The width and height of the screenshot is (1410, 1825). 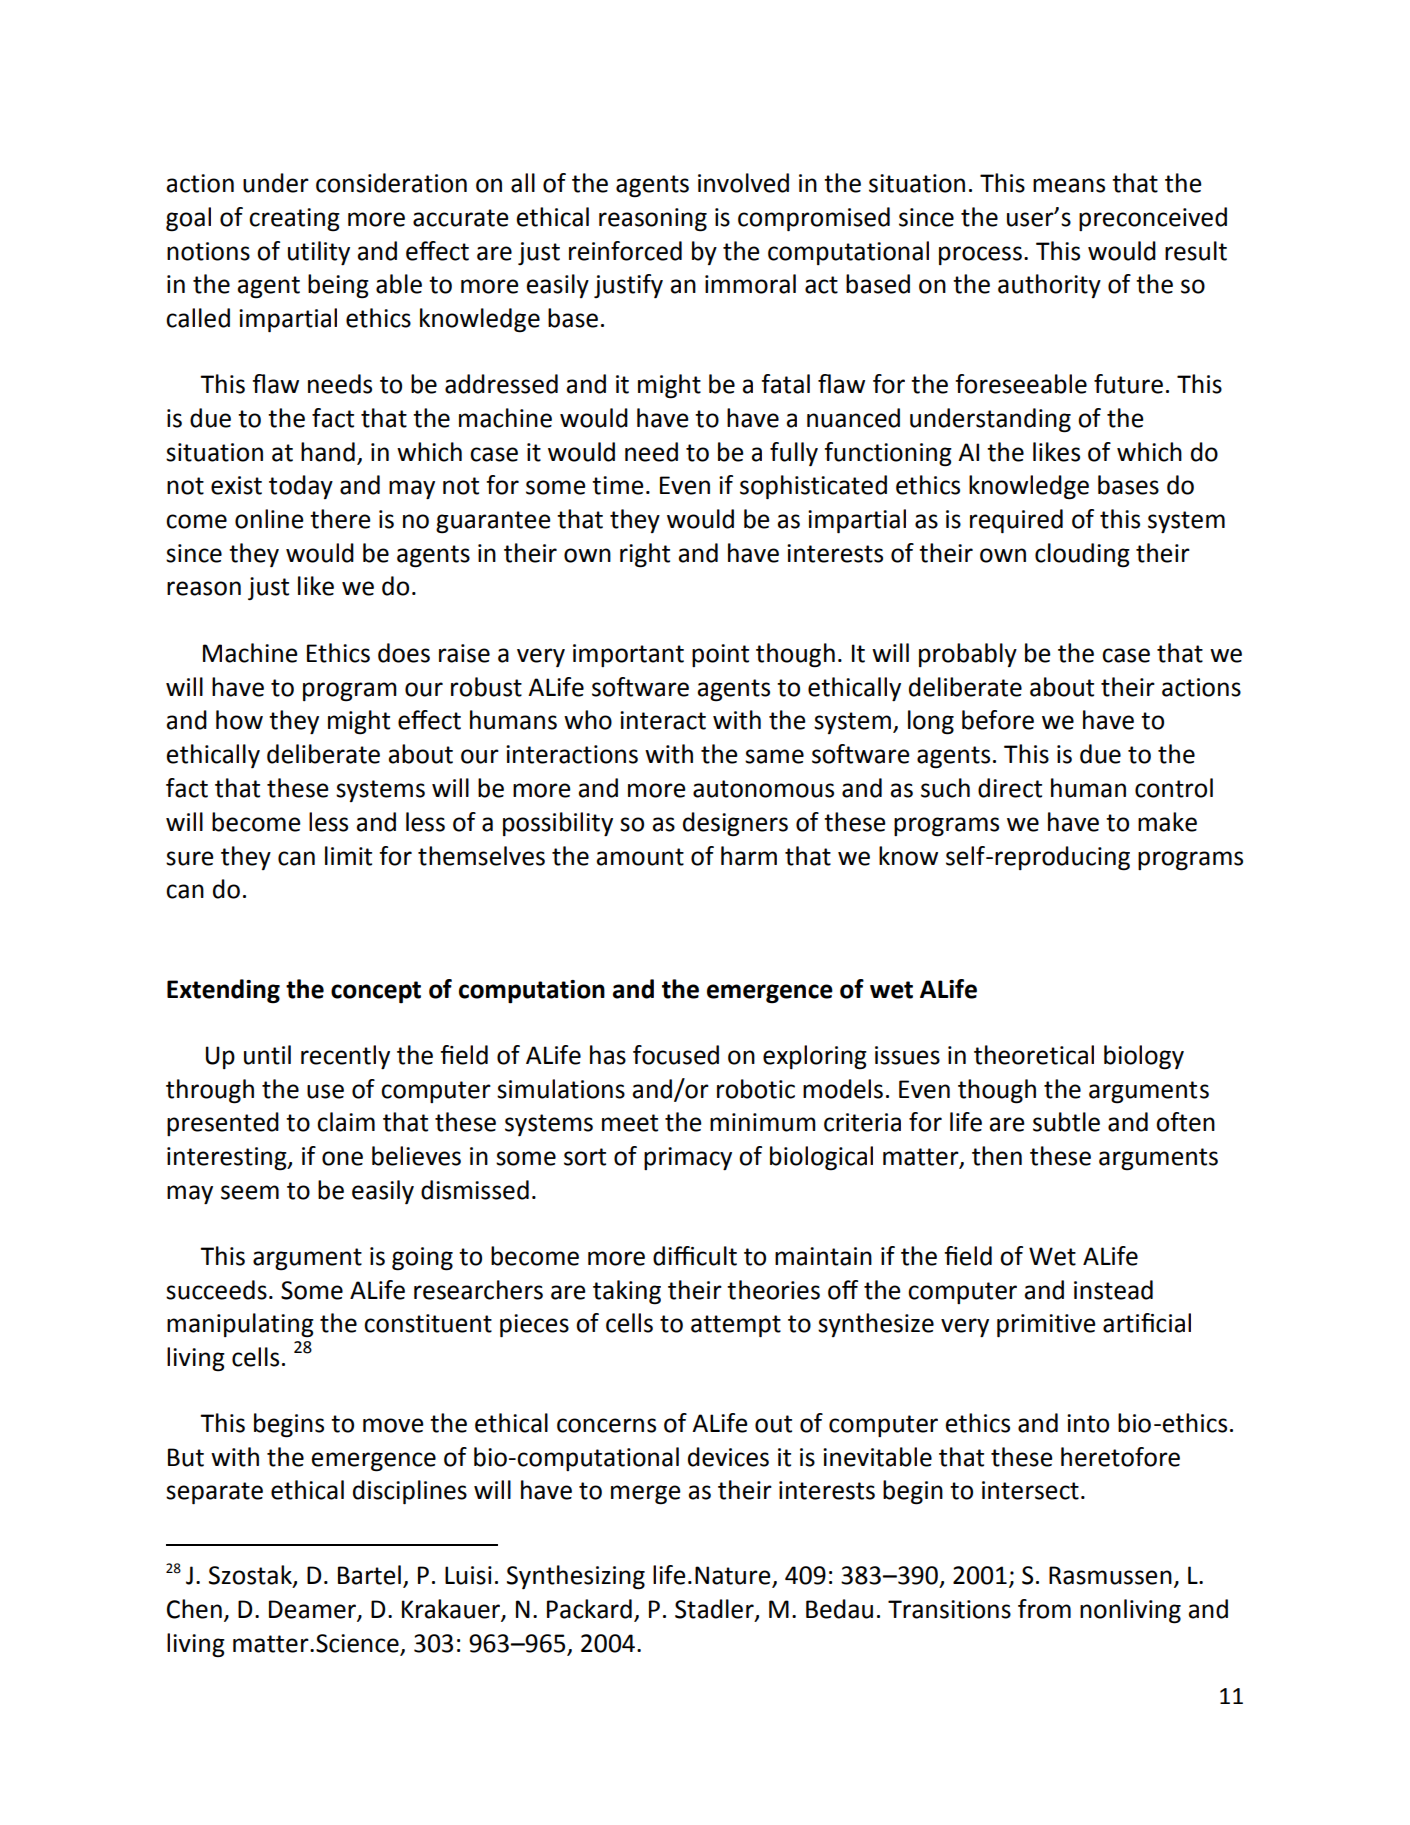 I want to click on there, so click(x=340, y=519).
